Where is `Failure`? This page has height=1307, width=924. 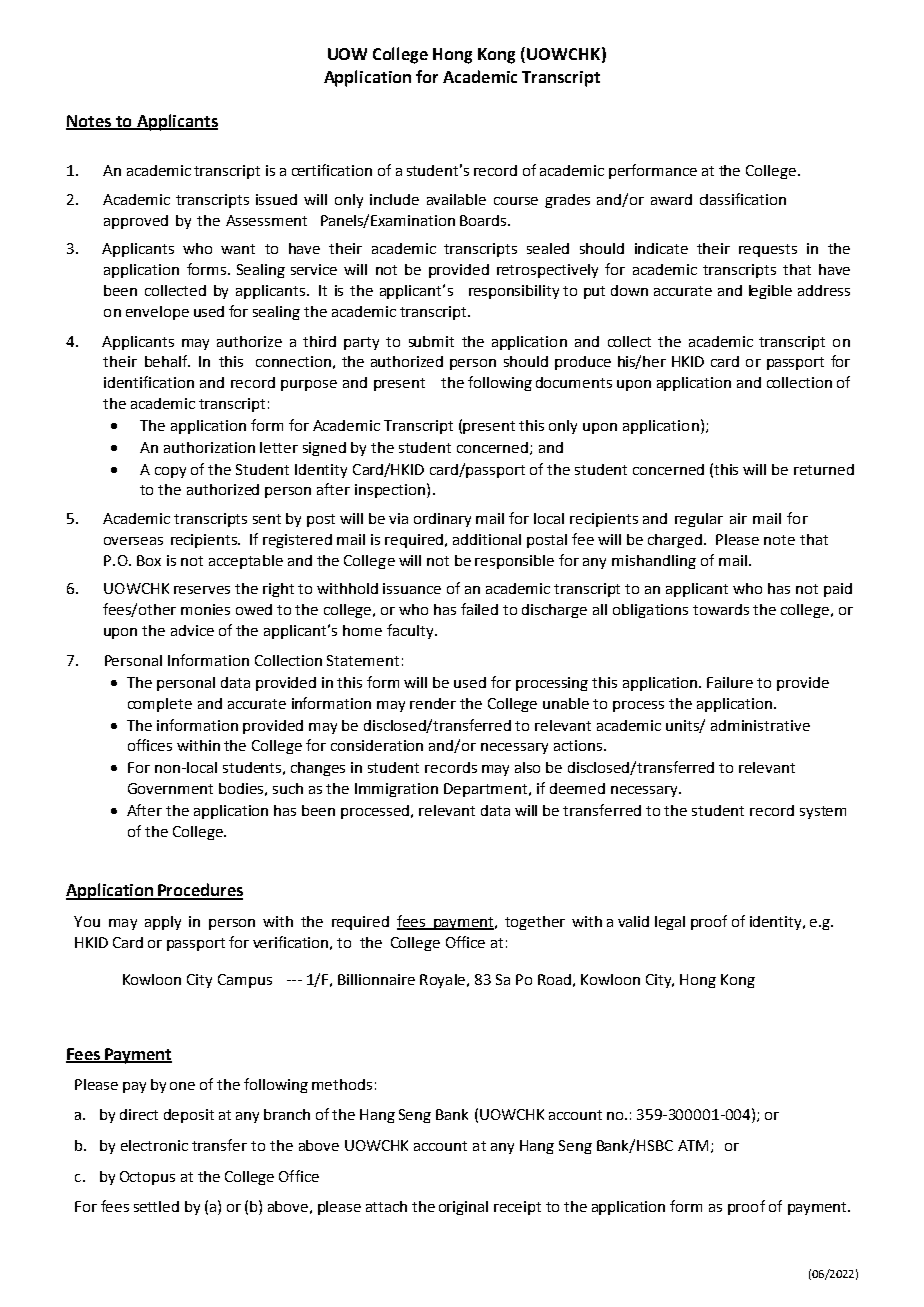 Failure is located at coordinates (730, 682).
